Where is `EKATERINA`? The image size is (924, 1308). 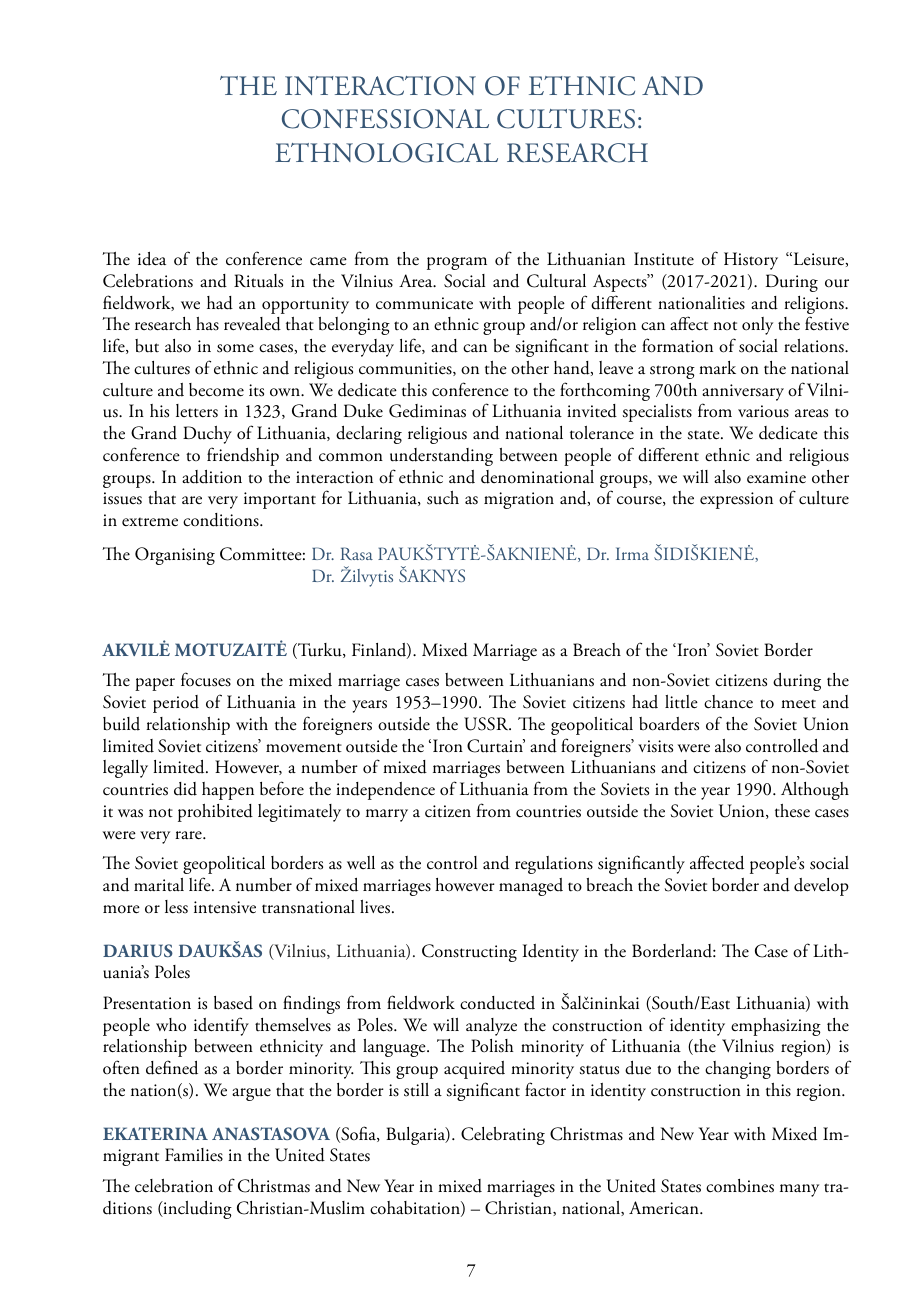
EKATERINA is located at coordinates (155, 1133).
